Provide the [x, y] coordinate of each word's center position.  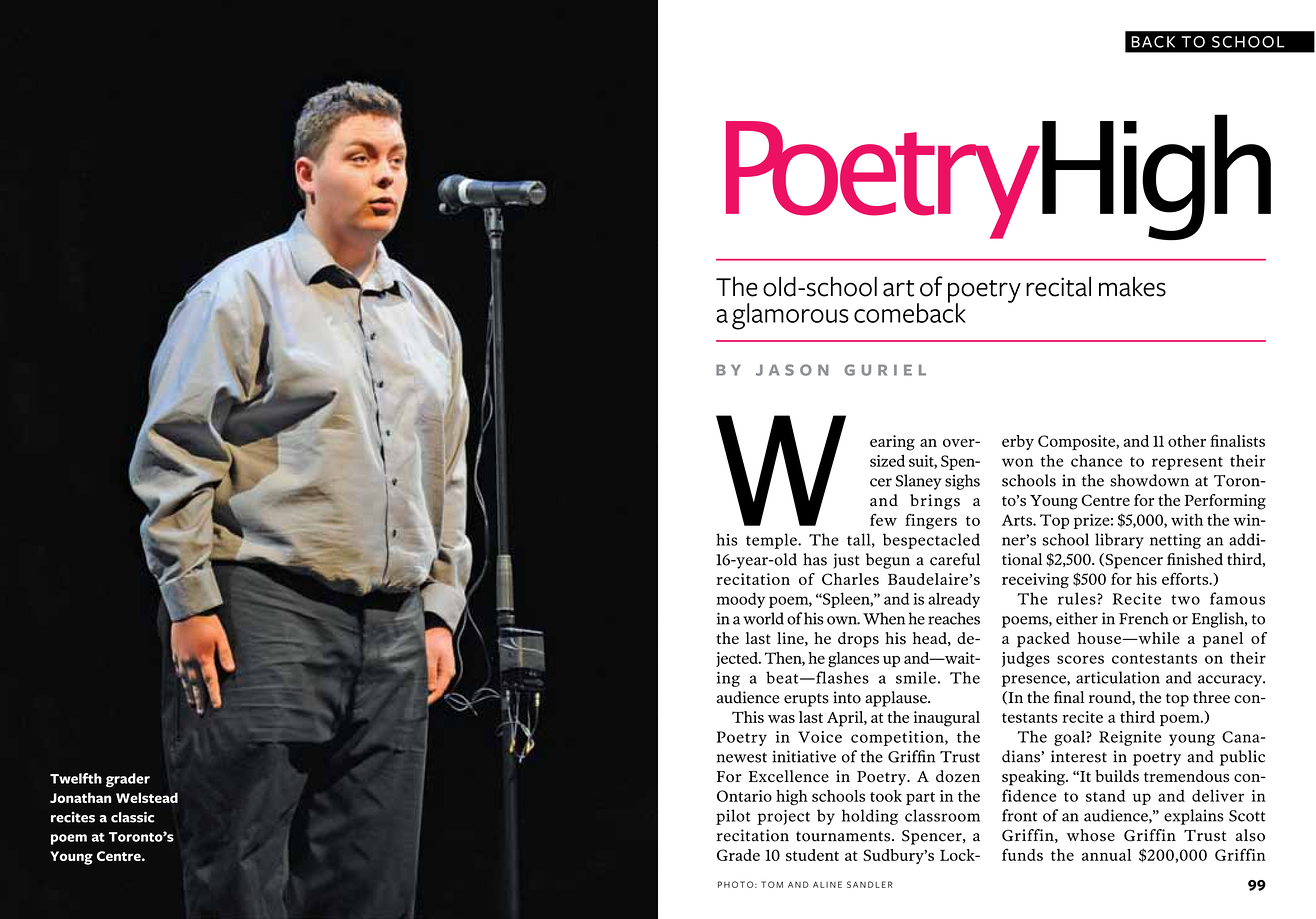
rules [1078, 598]
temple [772, 541]
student [812, 855]
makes [1132, 286]
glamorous [790, 316]
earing [892, 443]
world [763, 618]
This [748, 717]
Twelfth [76, 778]
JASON [792, 370]
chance [1097, 460]
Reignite [1130, 738]
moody [741, 600]
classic [132, 817]
